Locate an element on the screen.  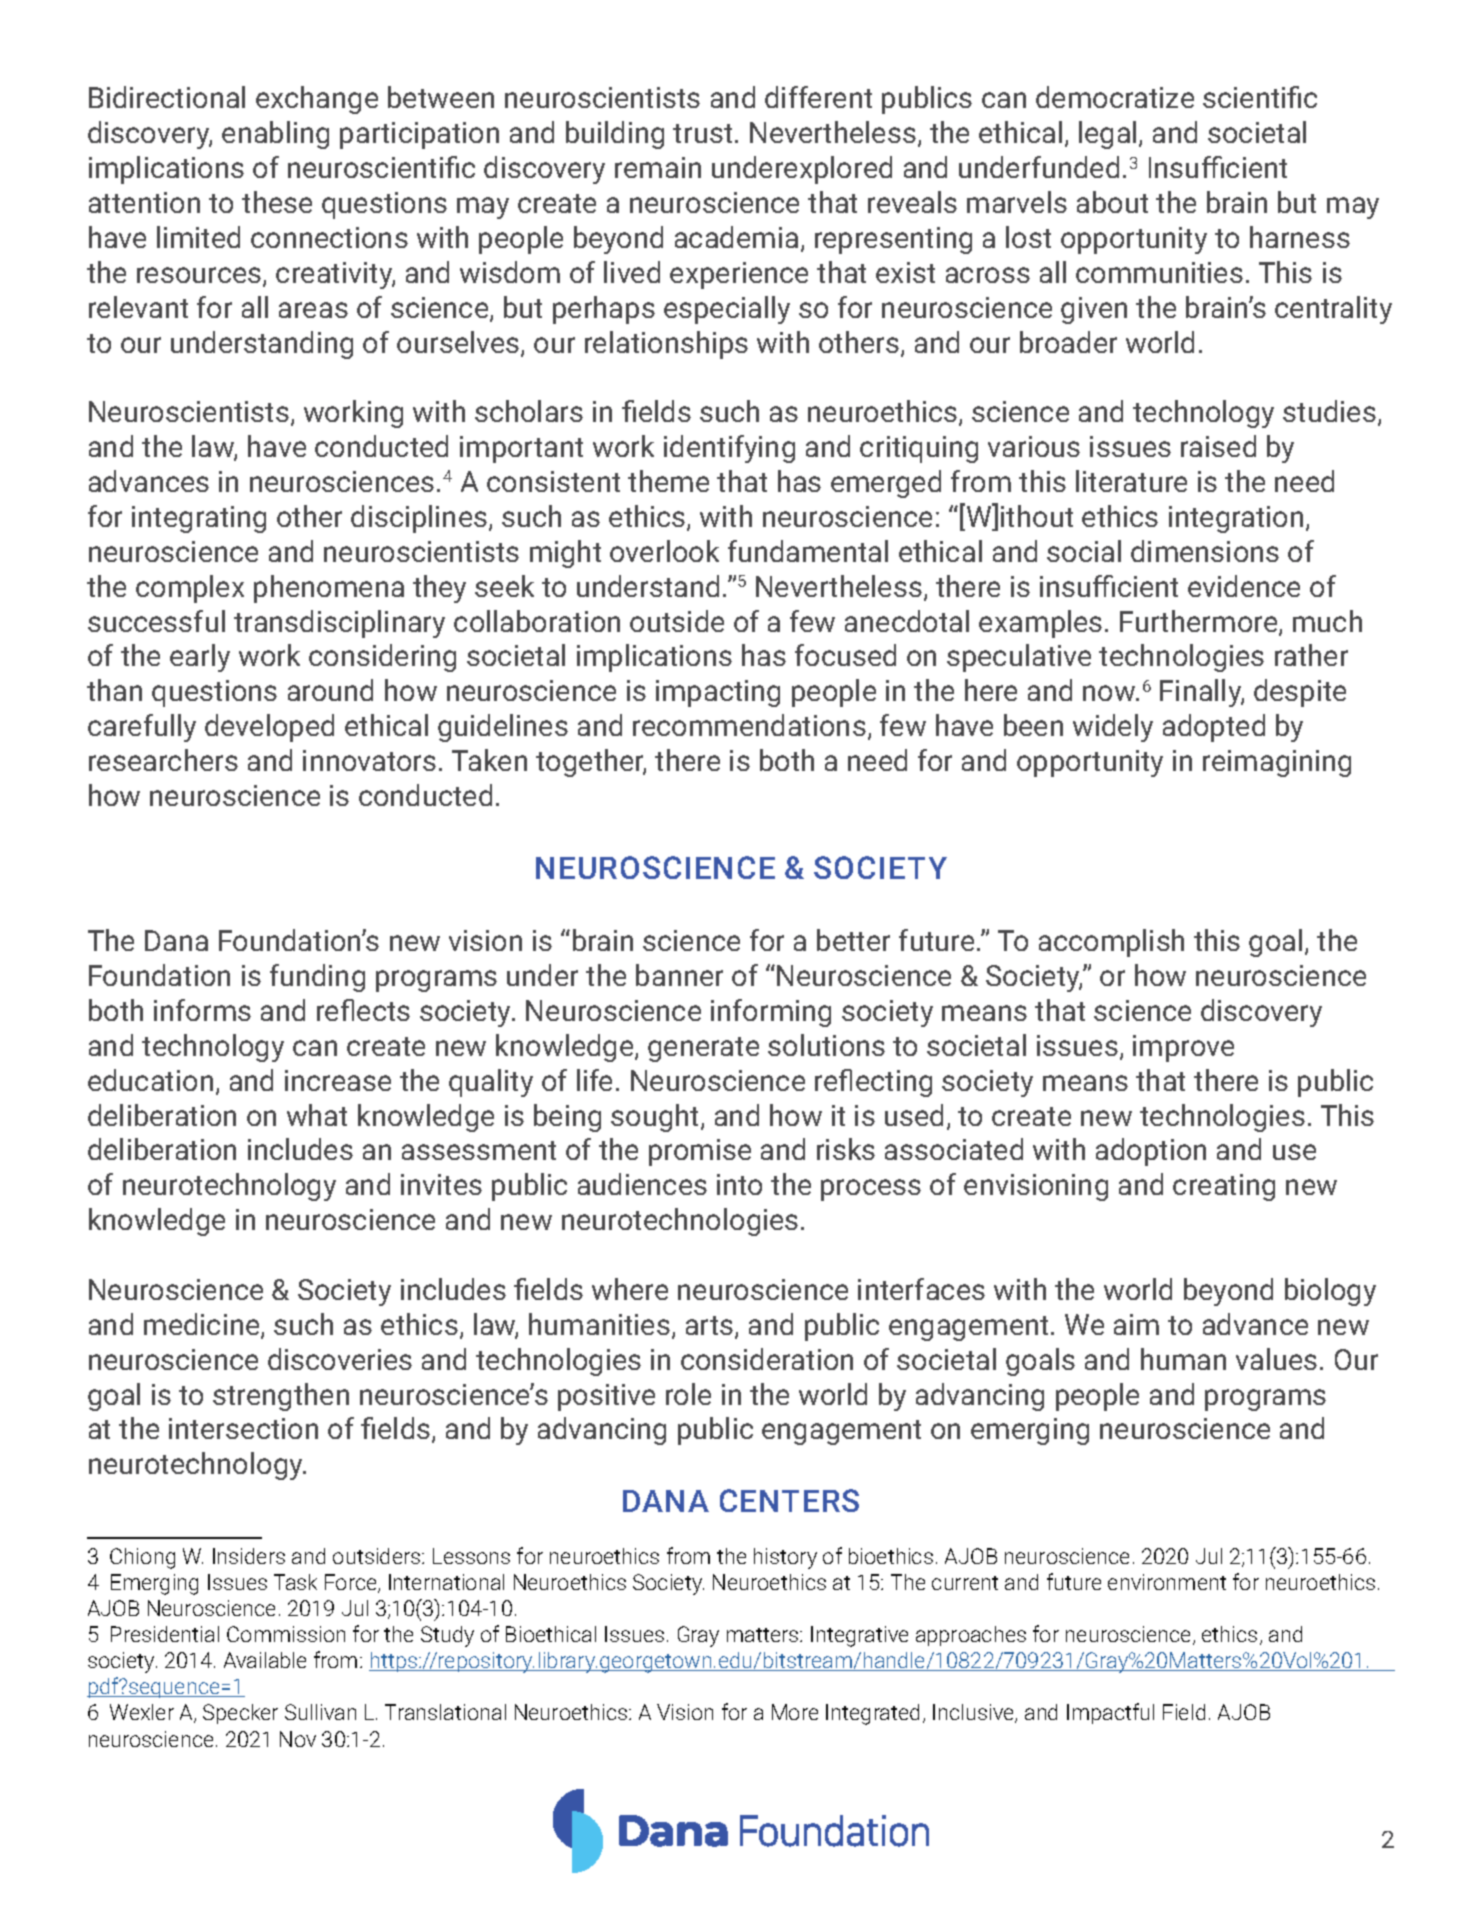
raised is located at coordinates (1218, 446).
